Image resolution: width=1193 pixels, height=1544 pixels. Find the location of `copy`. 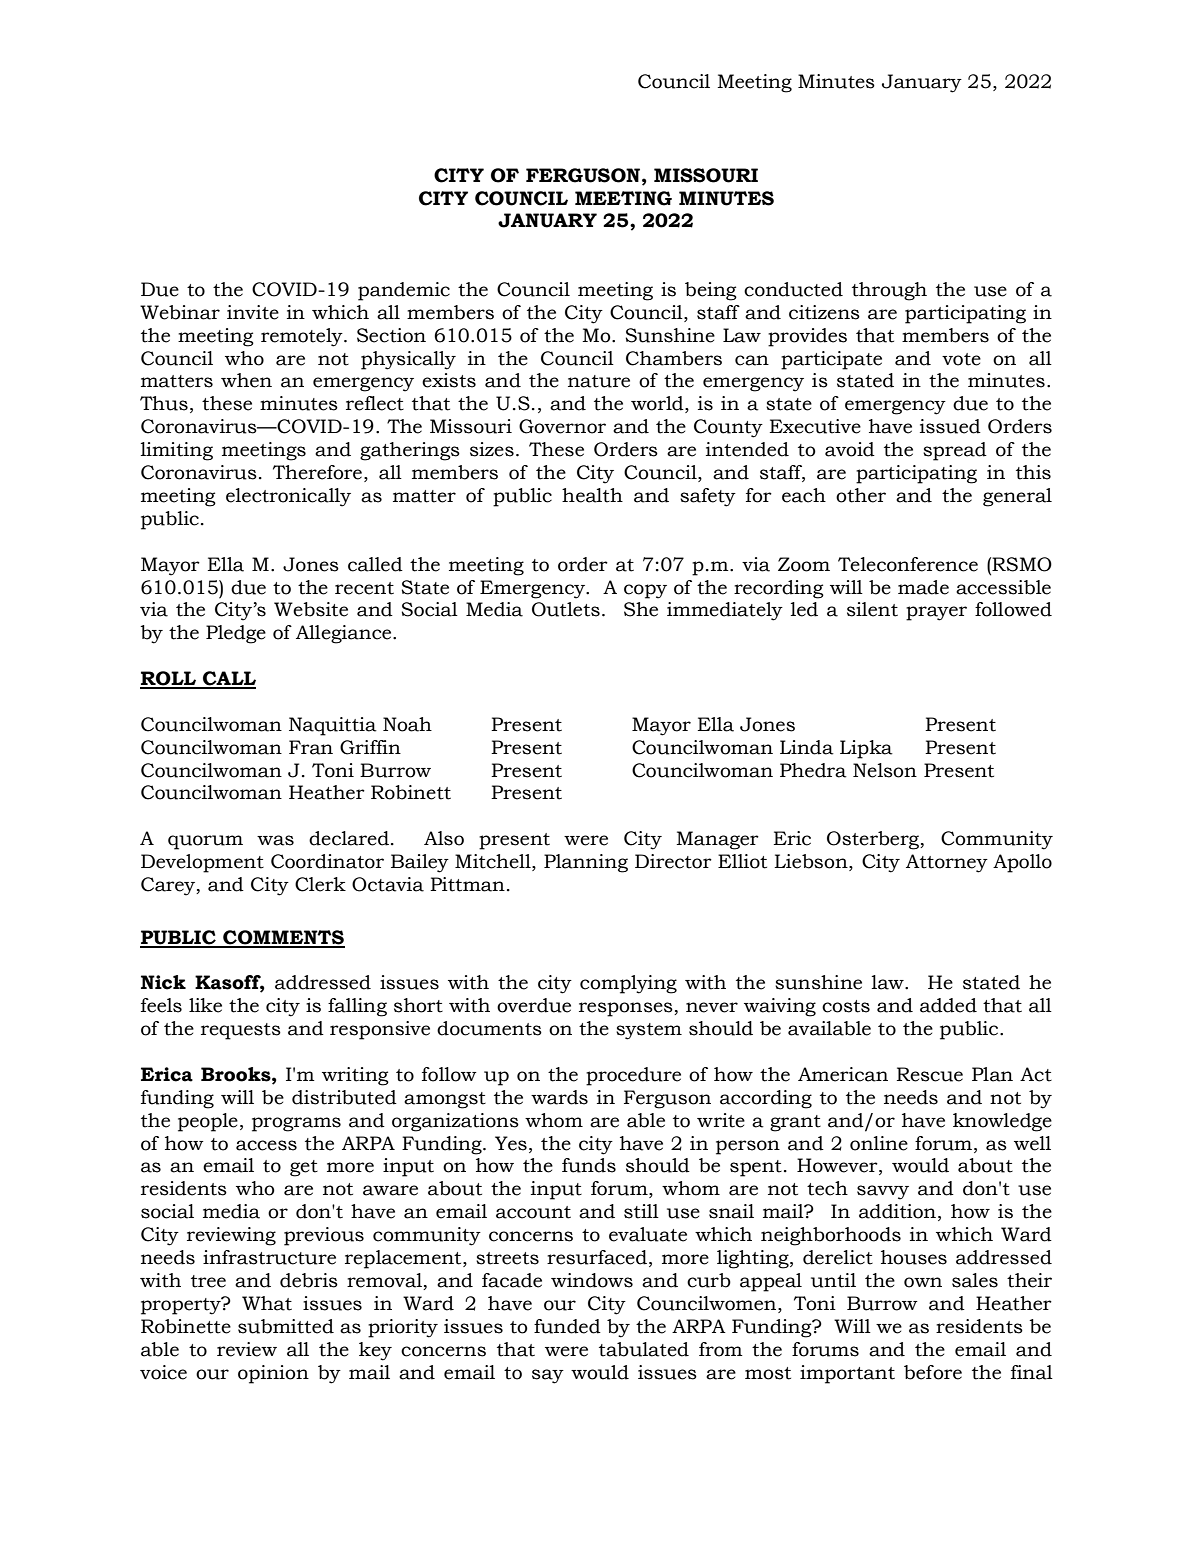

copy is located at coordinates (645, 591).
